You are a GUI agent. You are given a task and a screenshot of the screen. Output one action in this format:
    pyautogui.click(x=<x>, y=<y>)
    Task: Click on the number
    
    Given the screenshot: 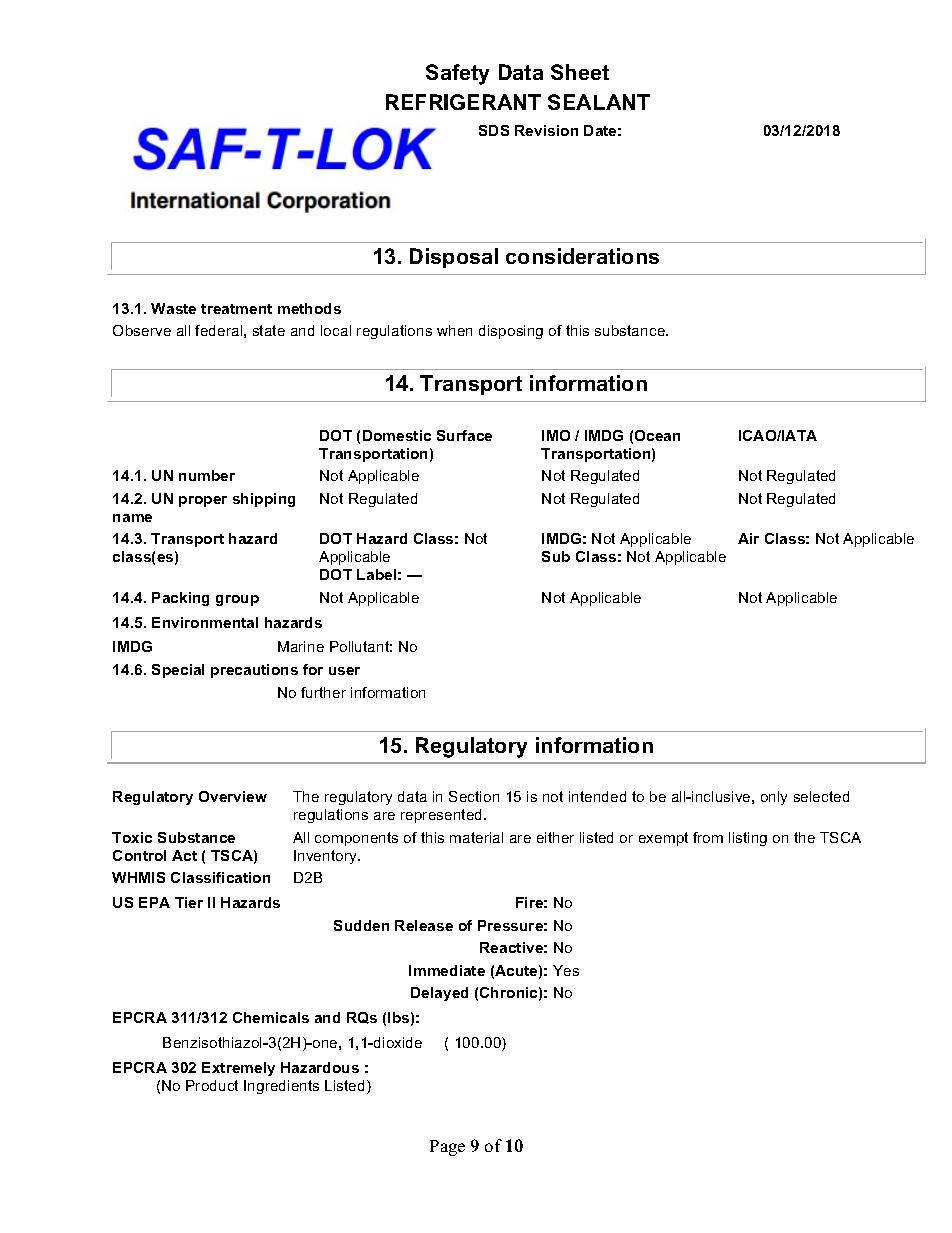 What is the action you would take?
    pyautogui.click(x=207, y=475)
